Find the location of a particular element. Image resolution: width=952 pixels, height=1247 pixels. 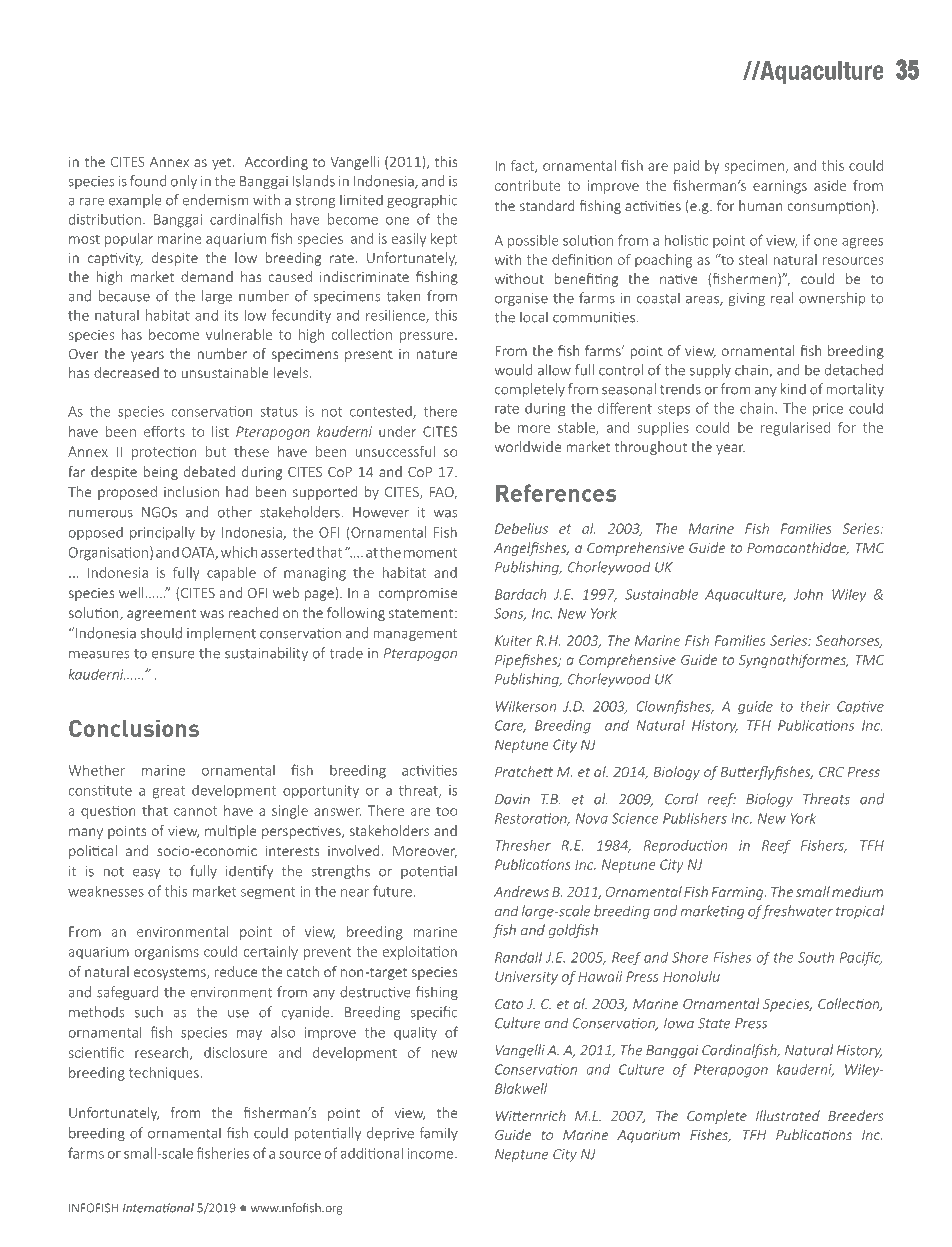

Breeders is located at coordinates (856, 1115).
